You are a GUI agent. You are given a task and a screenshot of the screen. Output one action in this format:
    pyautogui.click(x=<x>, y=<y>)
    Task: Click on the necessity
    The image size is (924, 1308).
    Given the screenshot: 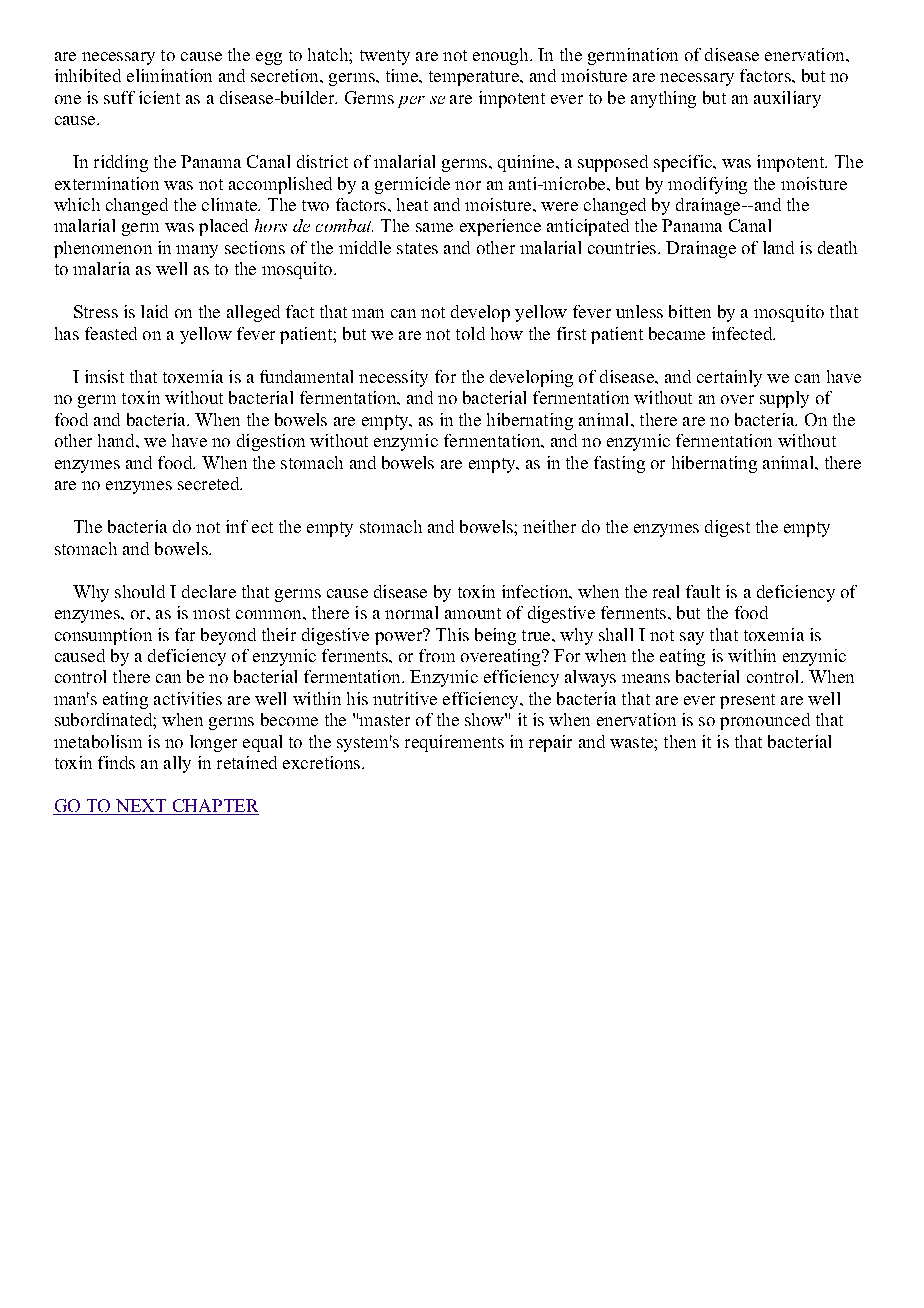 What is the action you would take?
    pyautogui.click(x=393, y=378)
